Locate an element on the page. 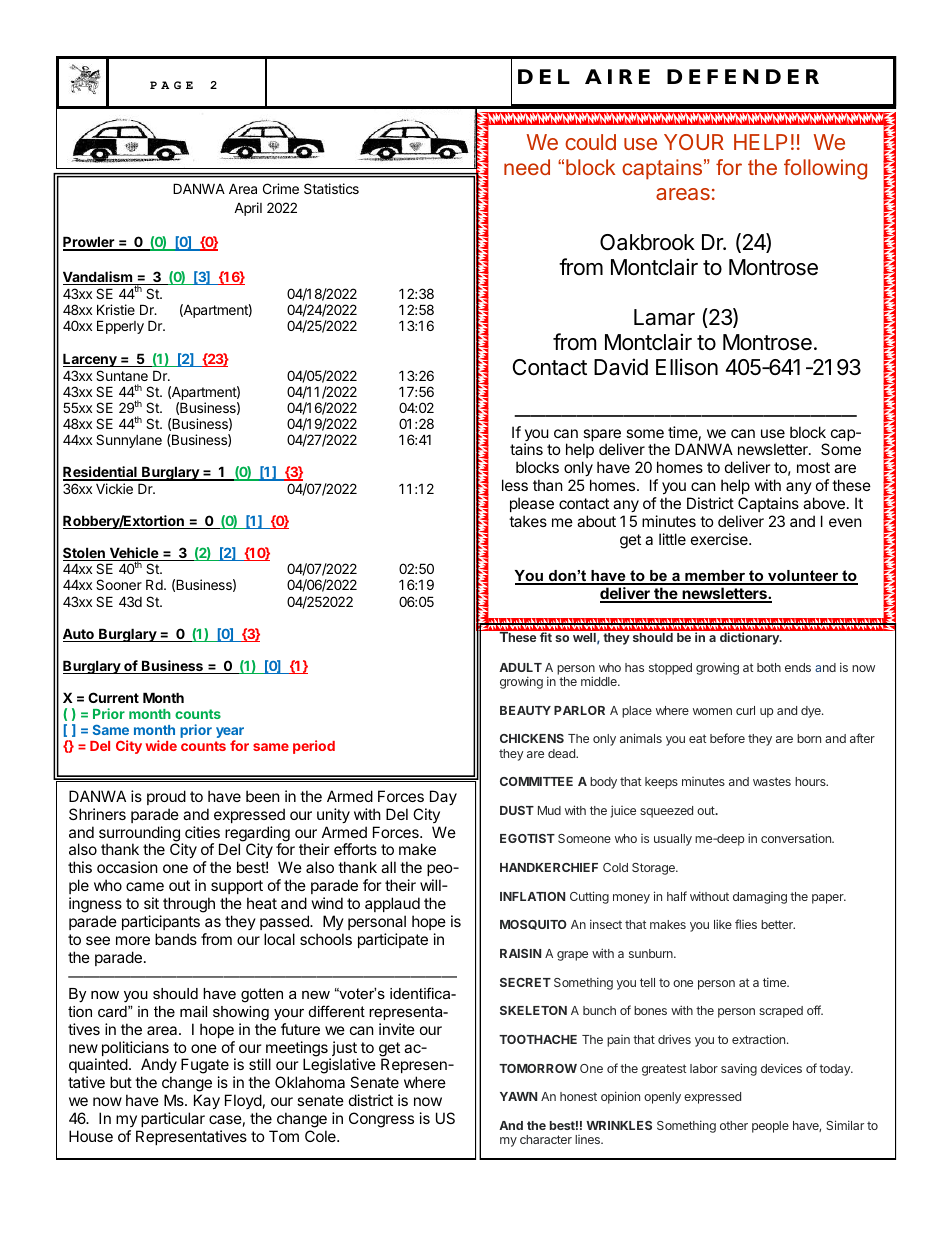 The height and width of the document is (1233, 952). particular is located at coordinates (173, 1119).
